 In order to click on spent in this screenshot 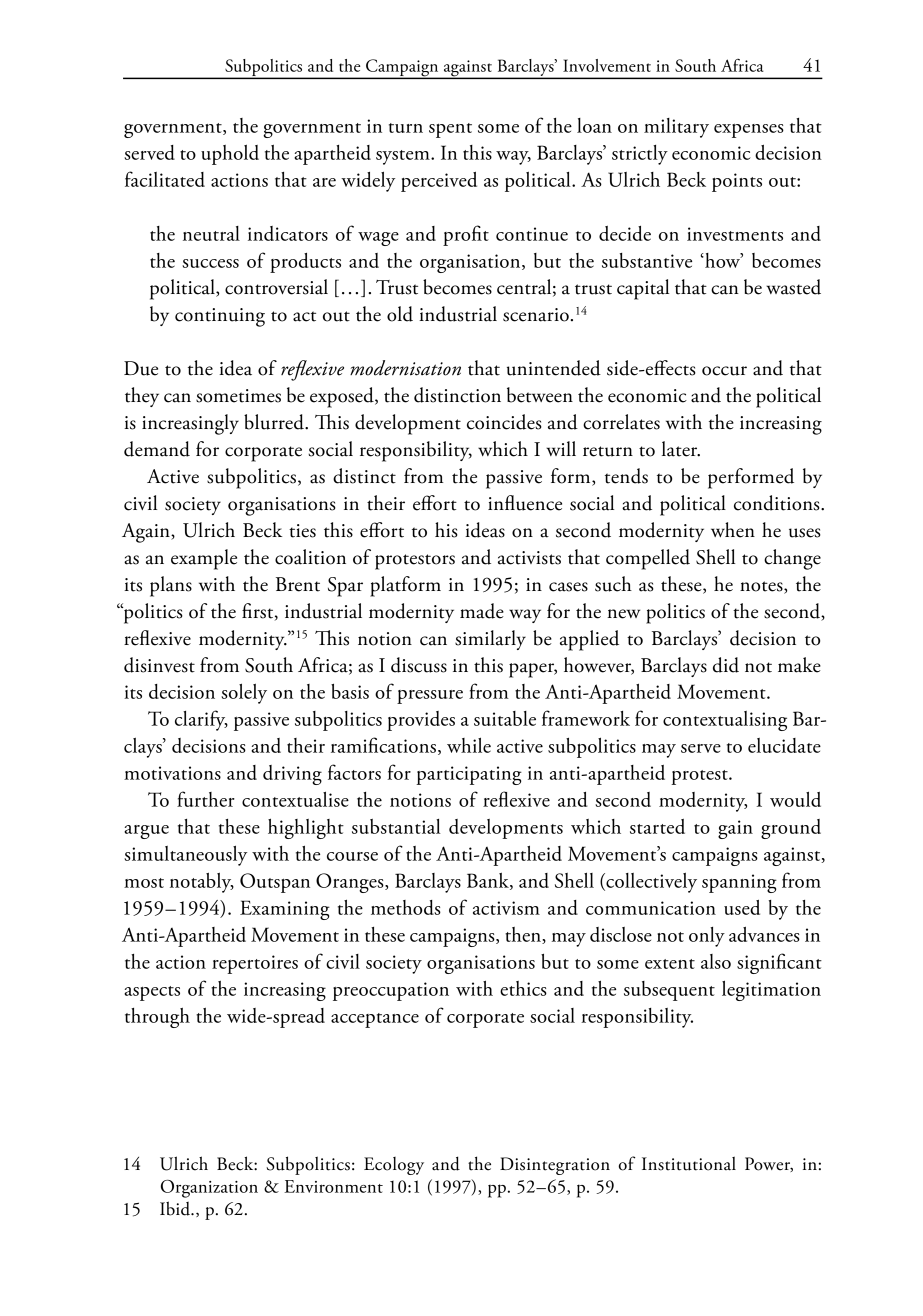, I will do `click(450, 130)`.
